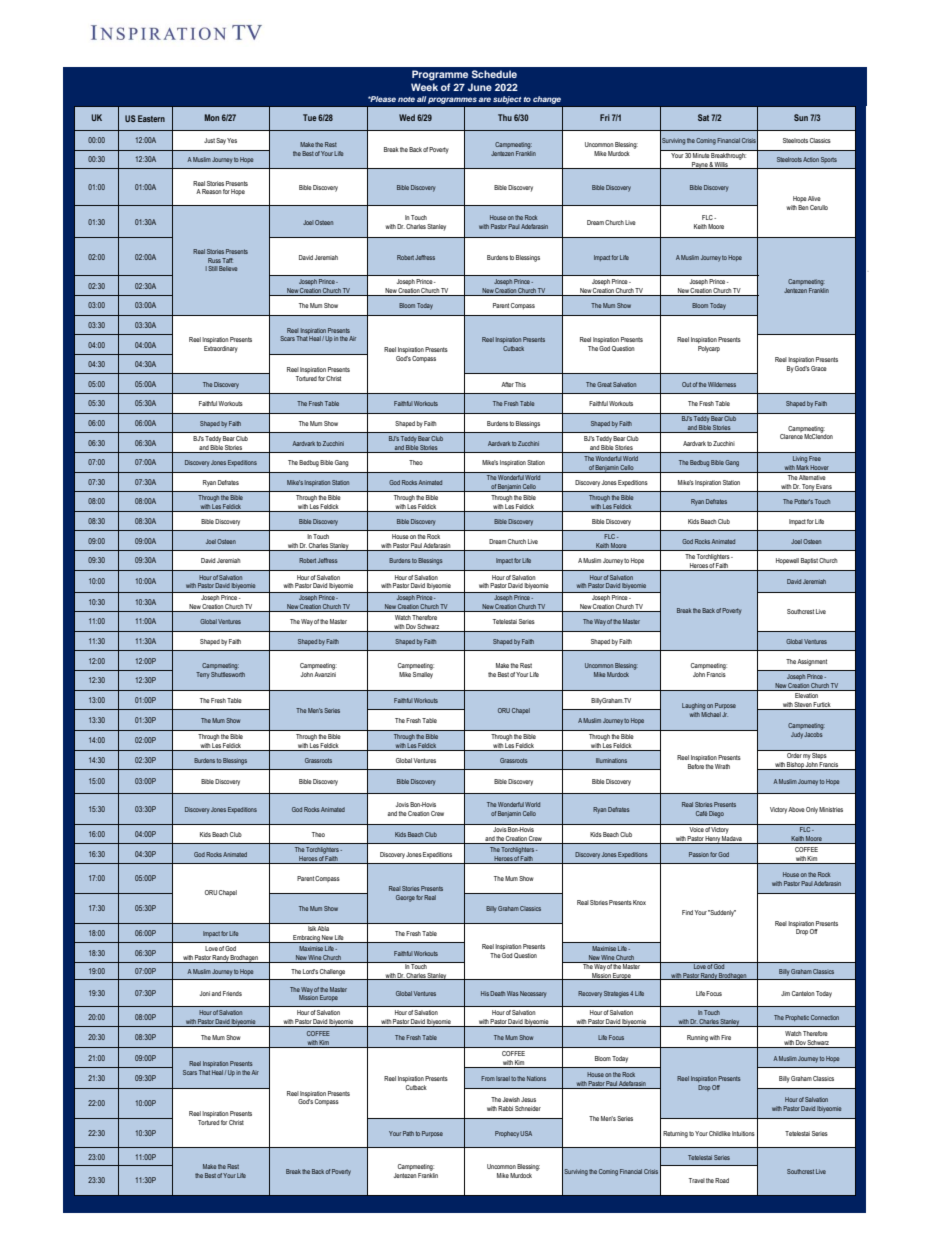 This document has width=952, height=1233. I want to click on Intuitions, so click(743, 1133).
